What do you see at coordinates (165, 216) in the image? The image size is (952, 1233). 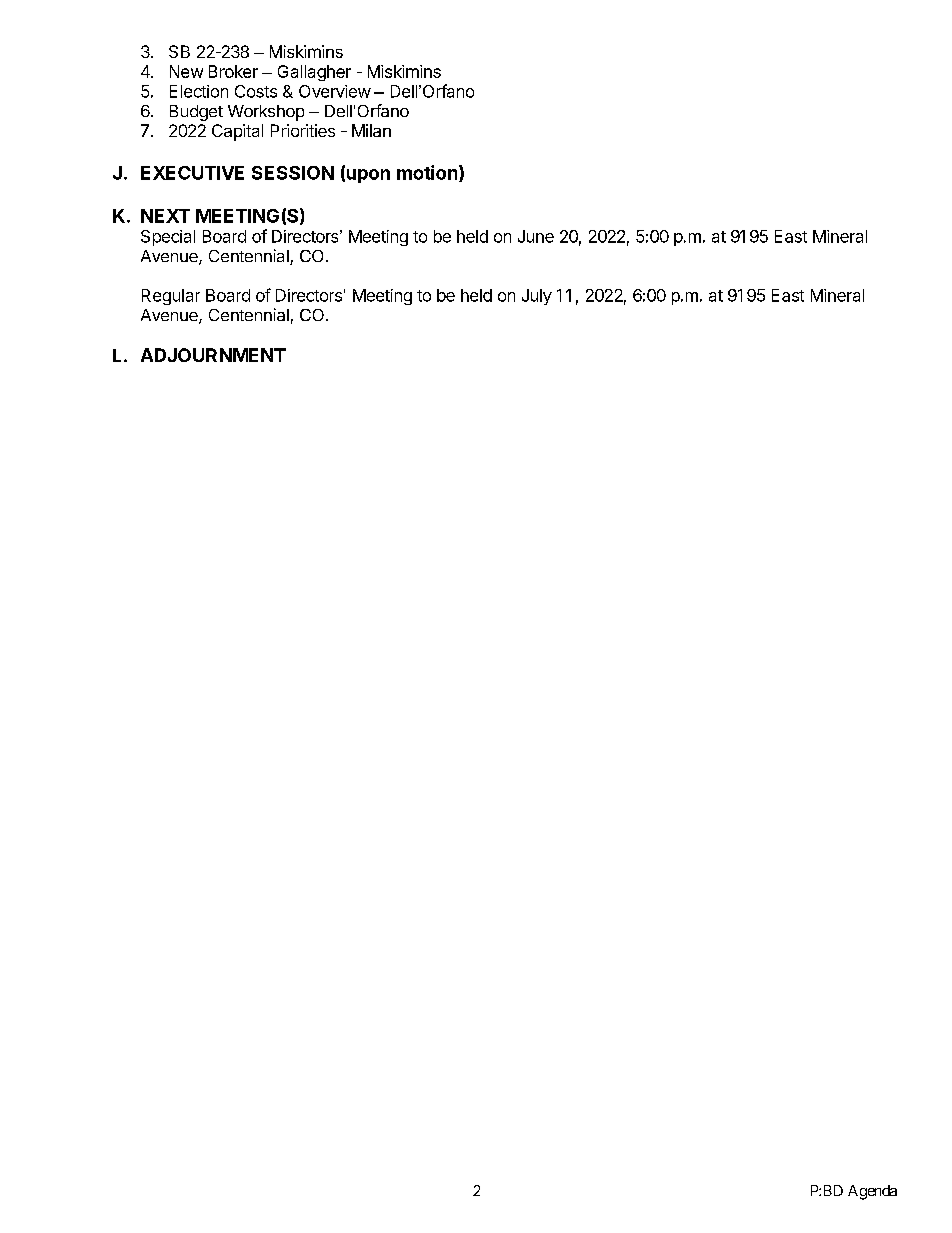 I see `NEXT` at bounding box center [165, 216].
